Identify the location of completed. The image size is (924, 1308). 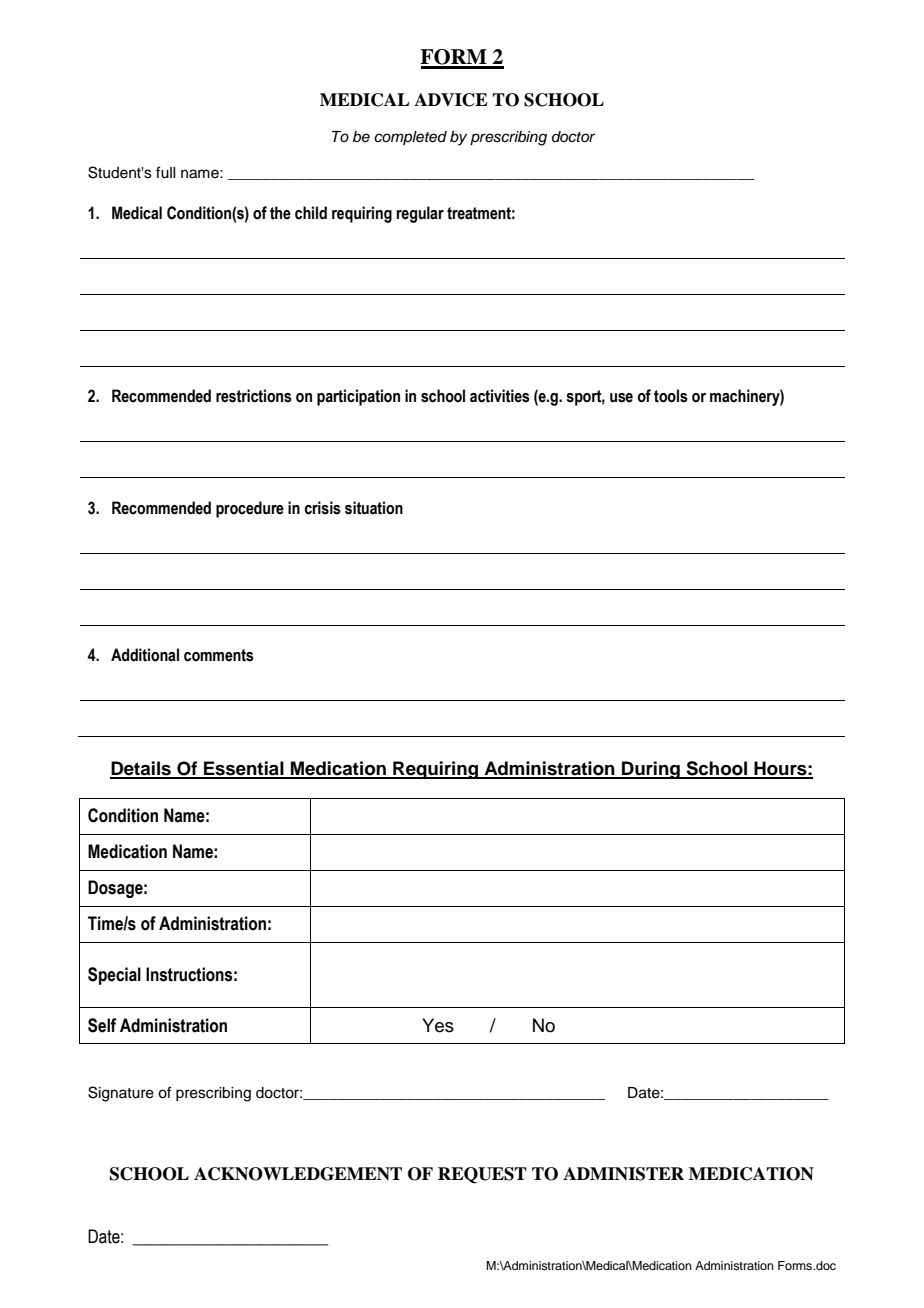
(410, 138).
